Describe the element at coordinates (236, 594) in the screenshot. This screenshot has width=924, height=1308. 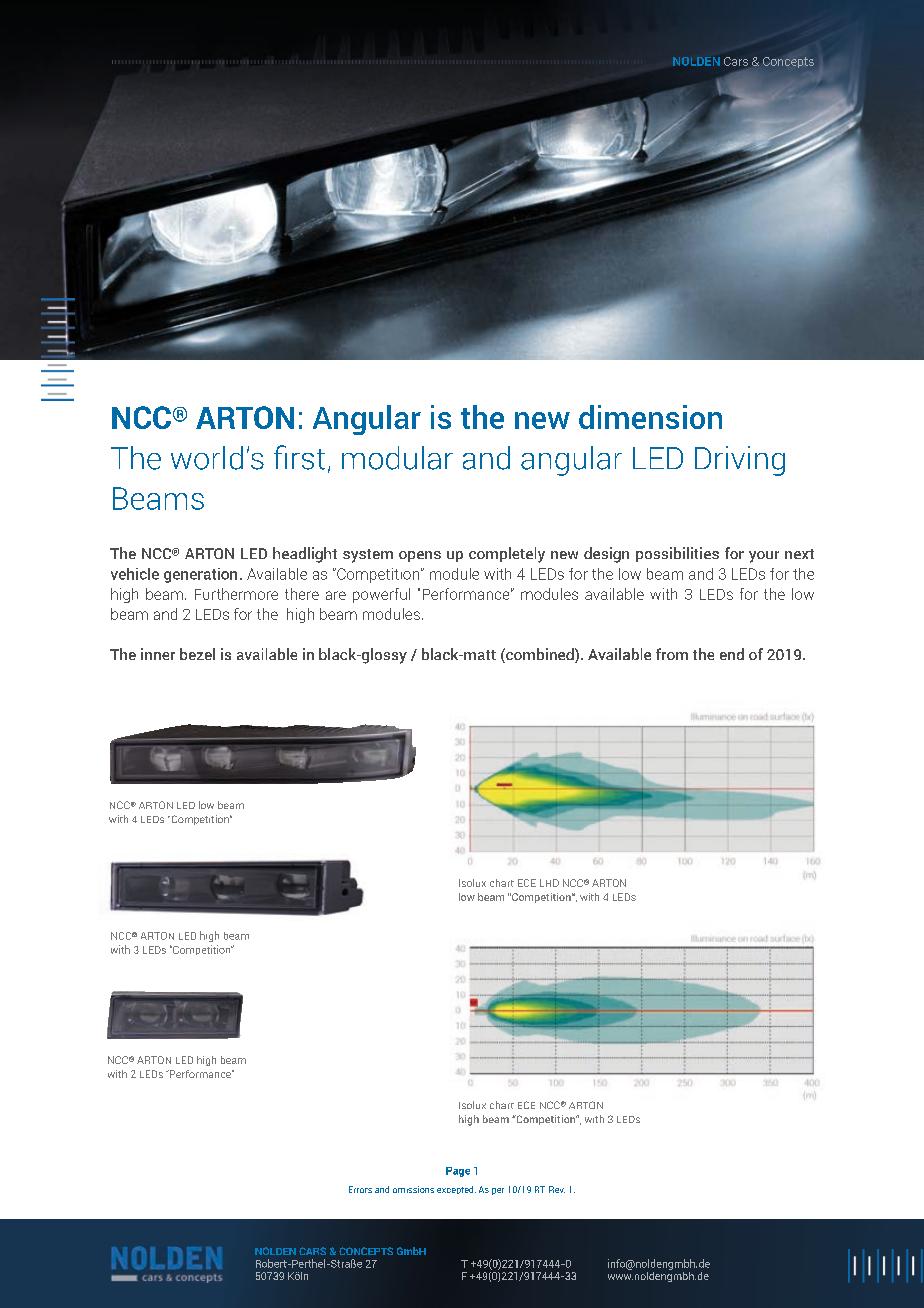
I see `Furthermore` at that location.
